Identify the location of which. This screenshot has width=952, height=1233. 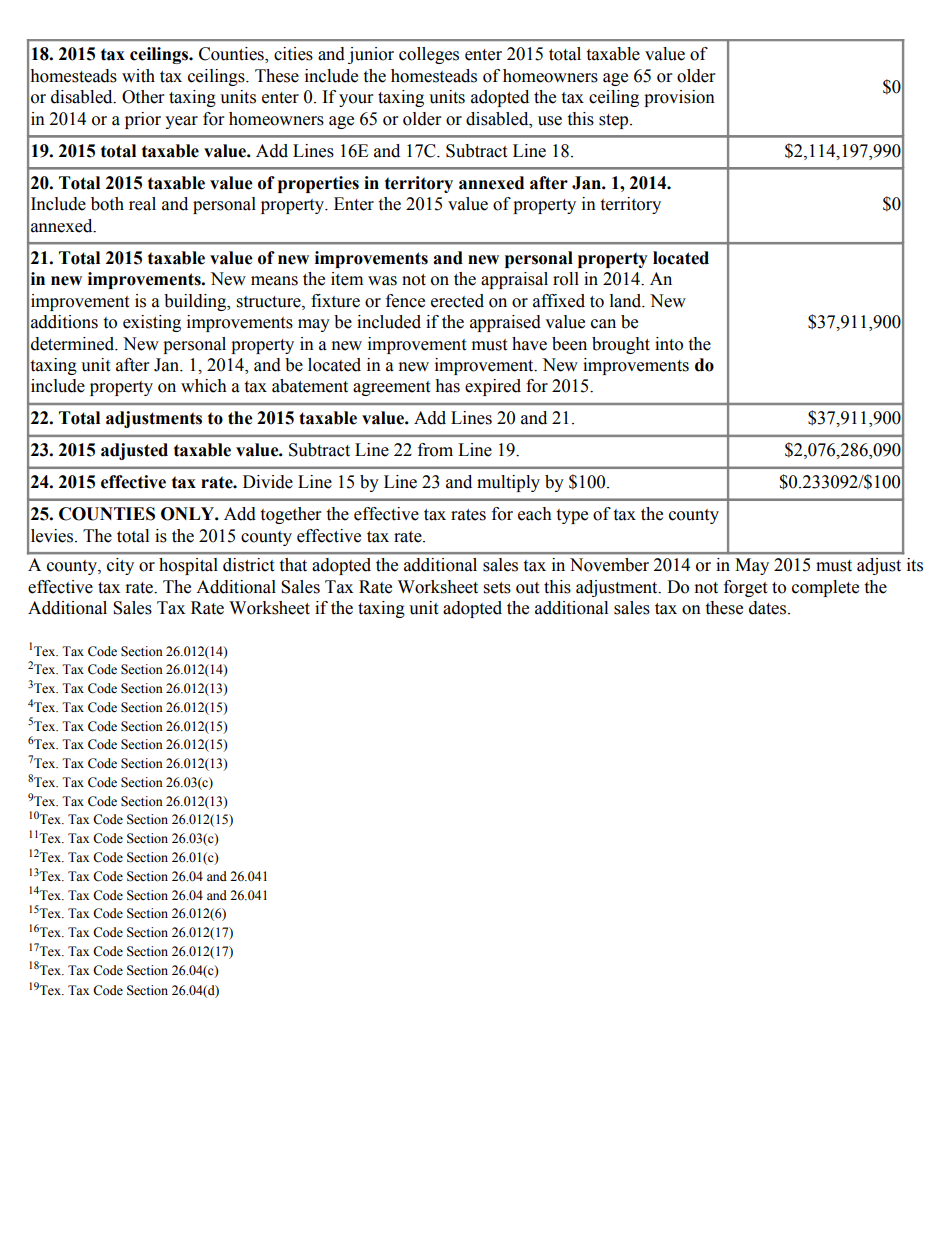
(204, 386).
